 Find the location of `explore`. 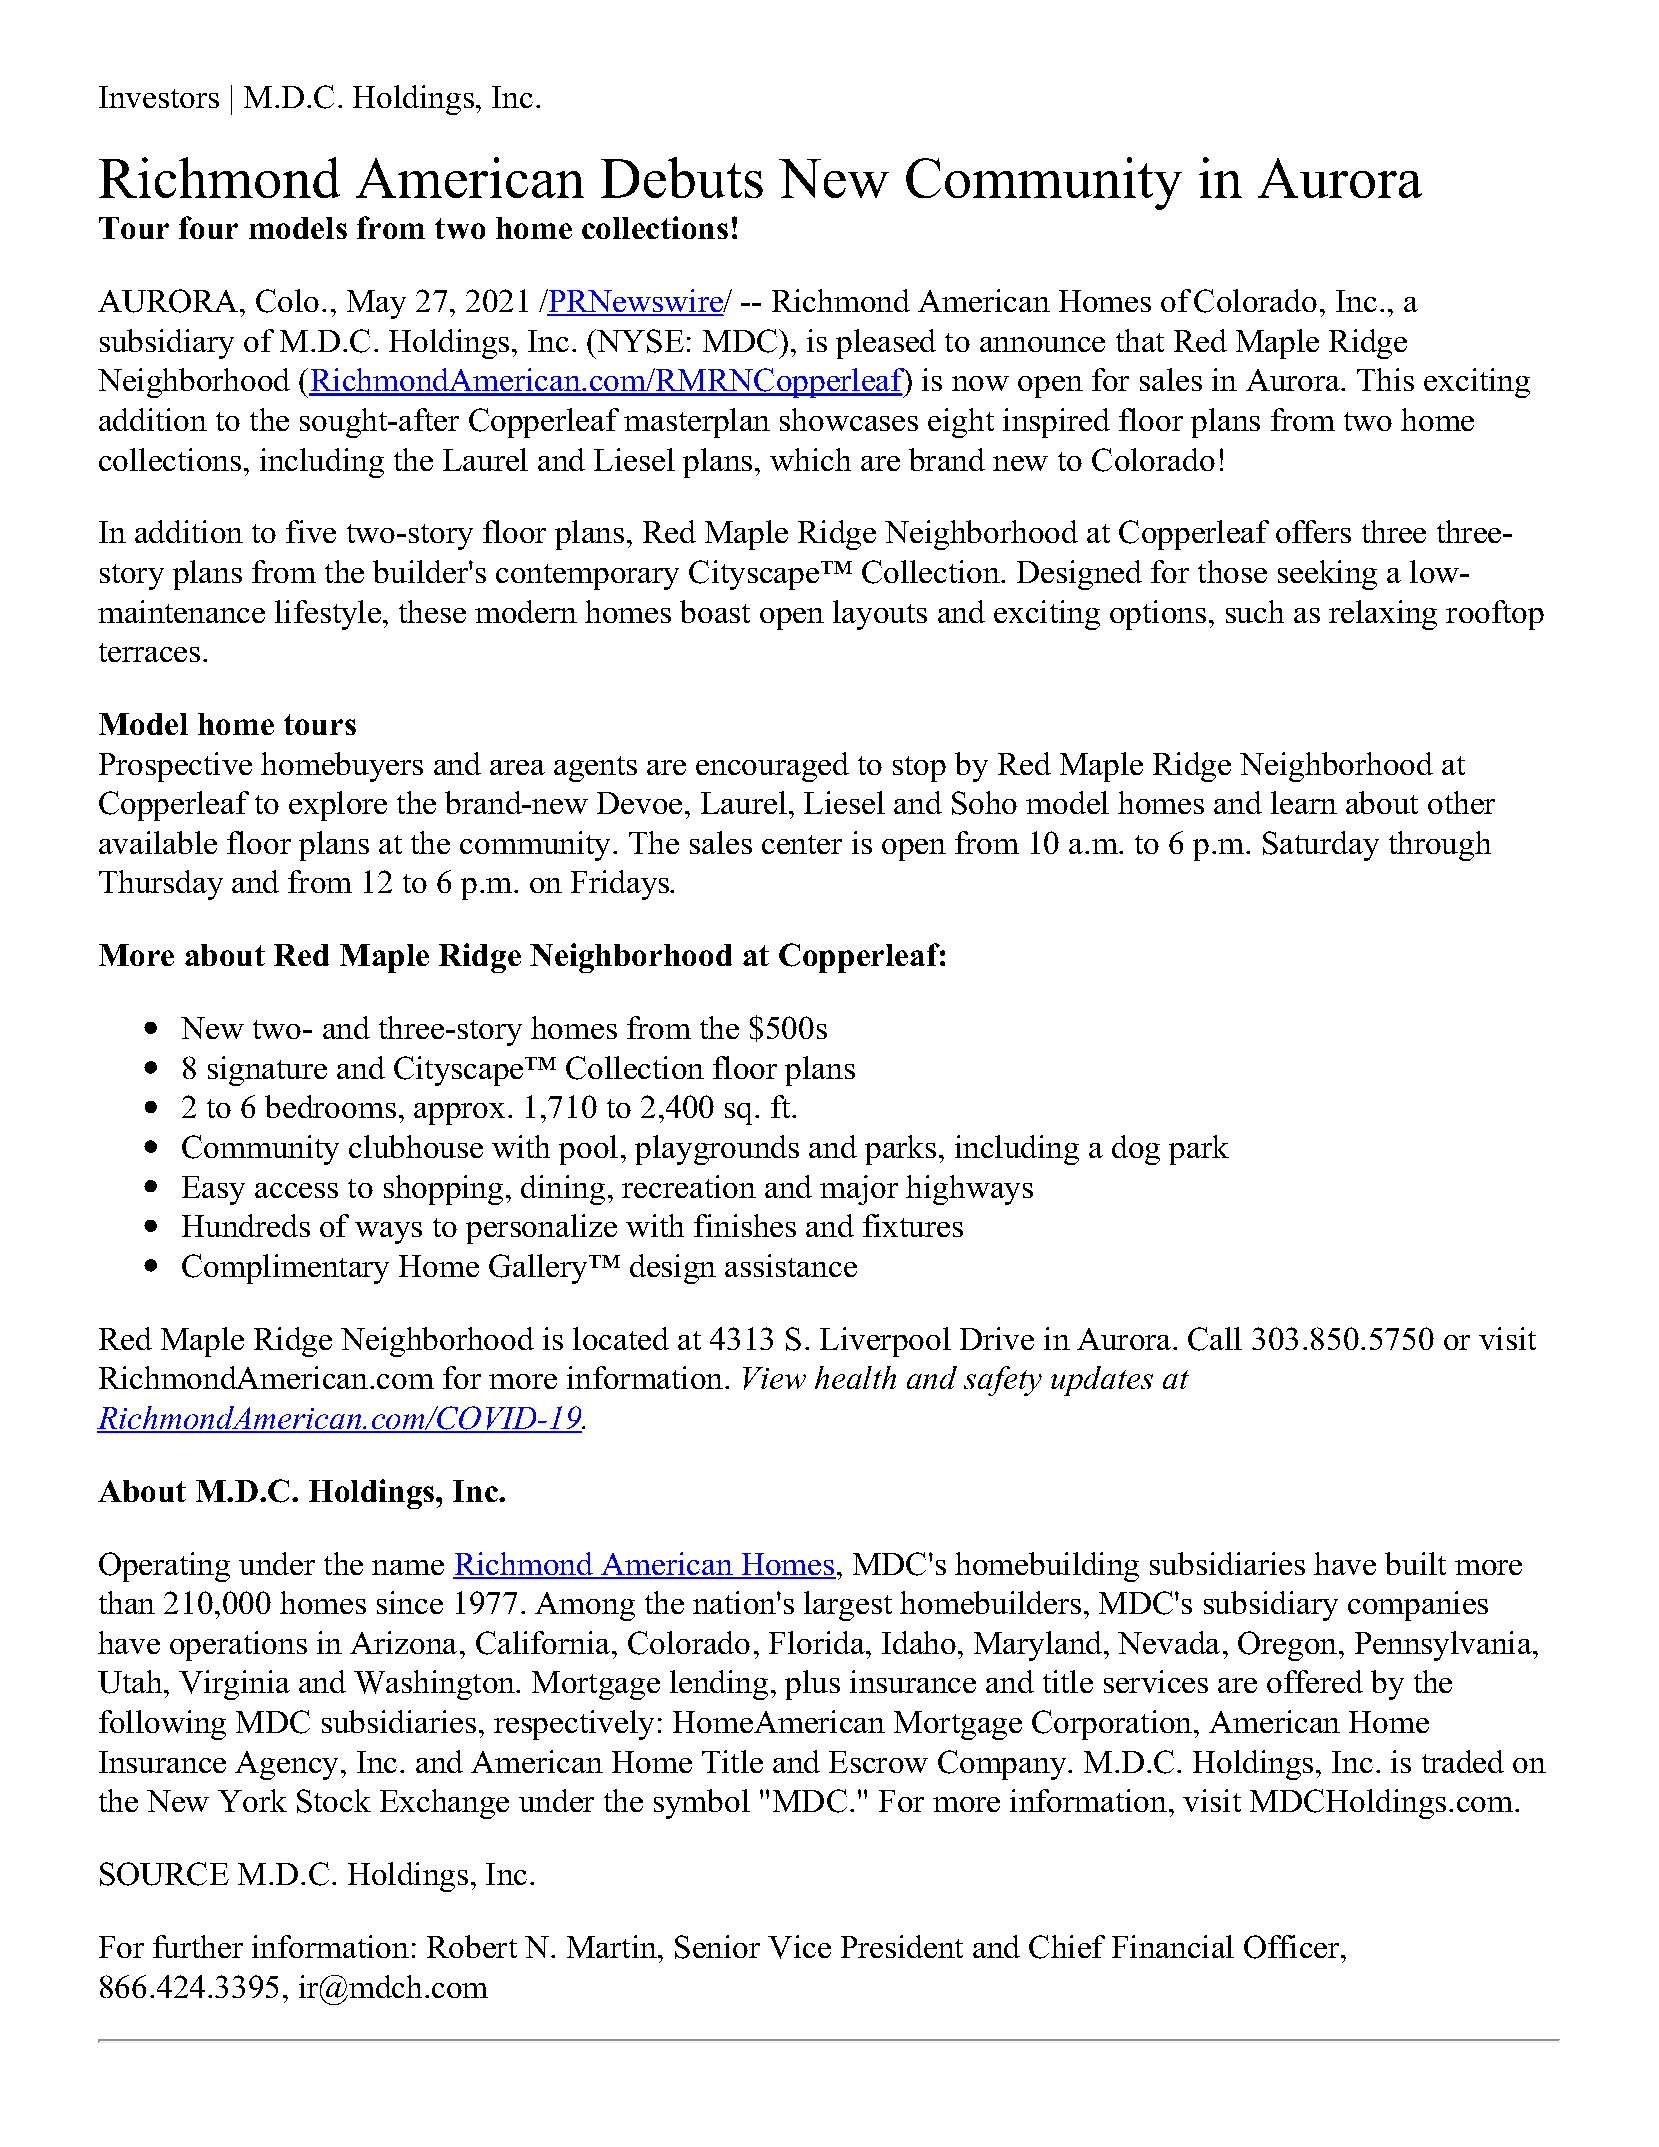

explore is located at coordinates (338, 806).
